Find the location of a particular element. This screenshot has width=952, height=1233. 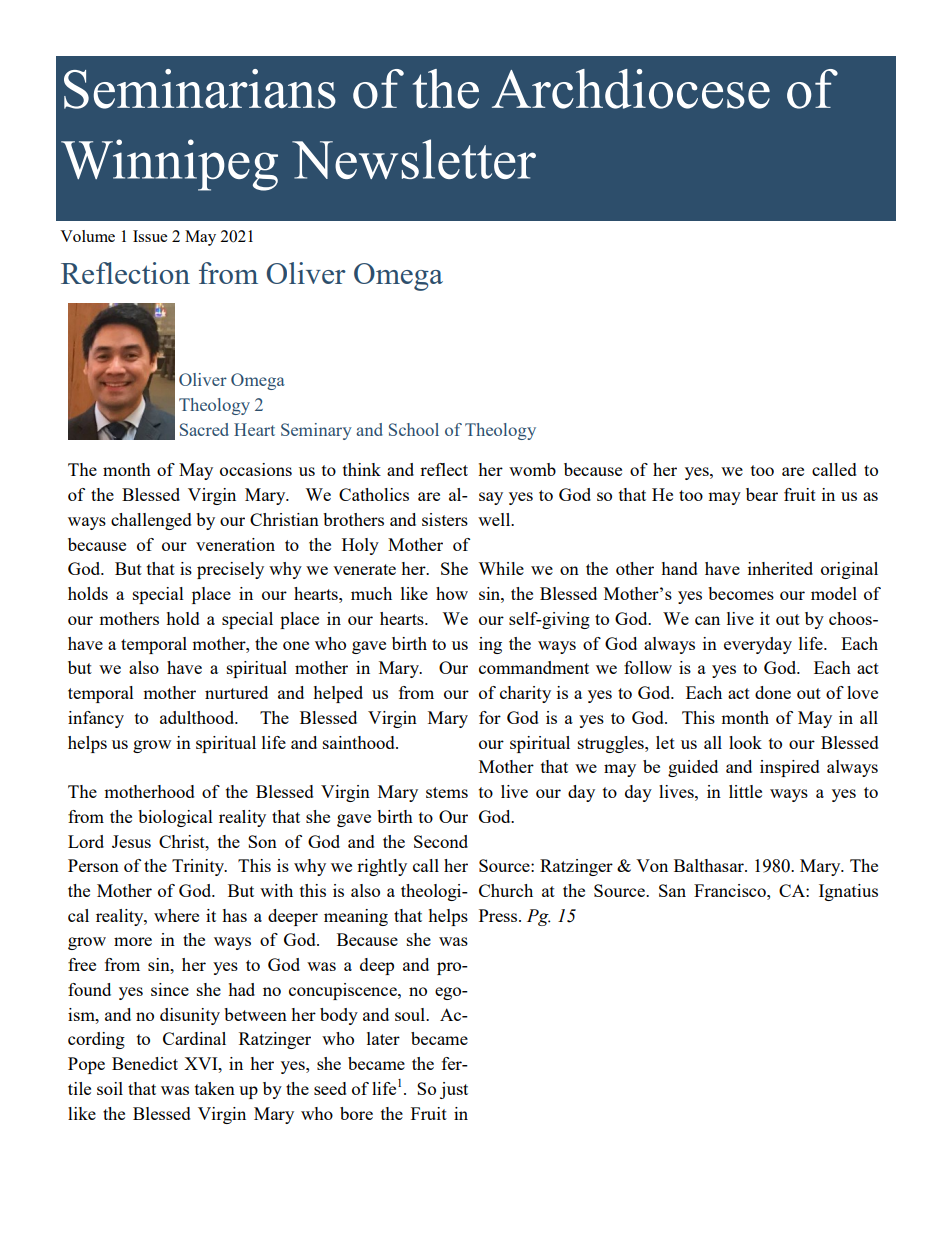

Ignatius is located at coordinates (848, 892).
